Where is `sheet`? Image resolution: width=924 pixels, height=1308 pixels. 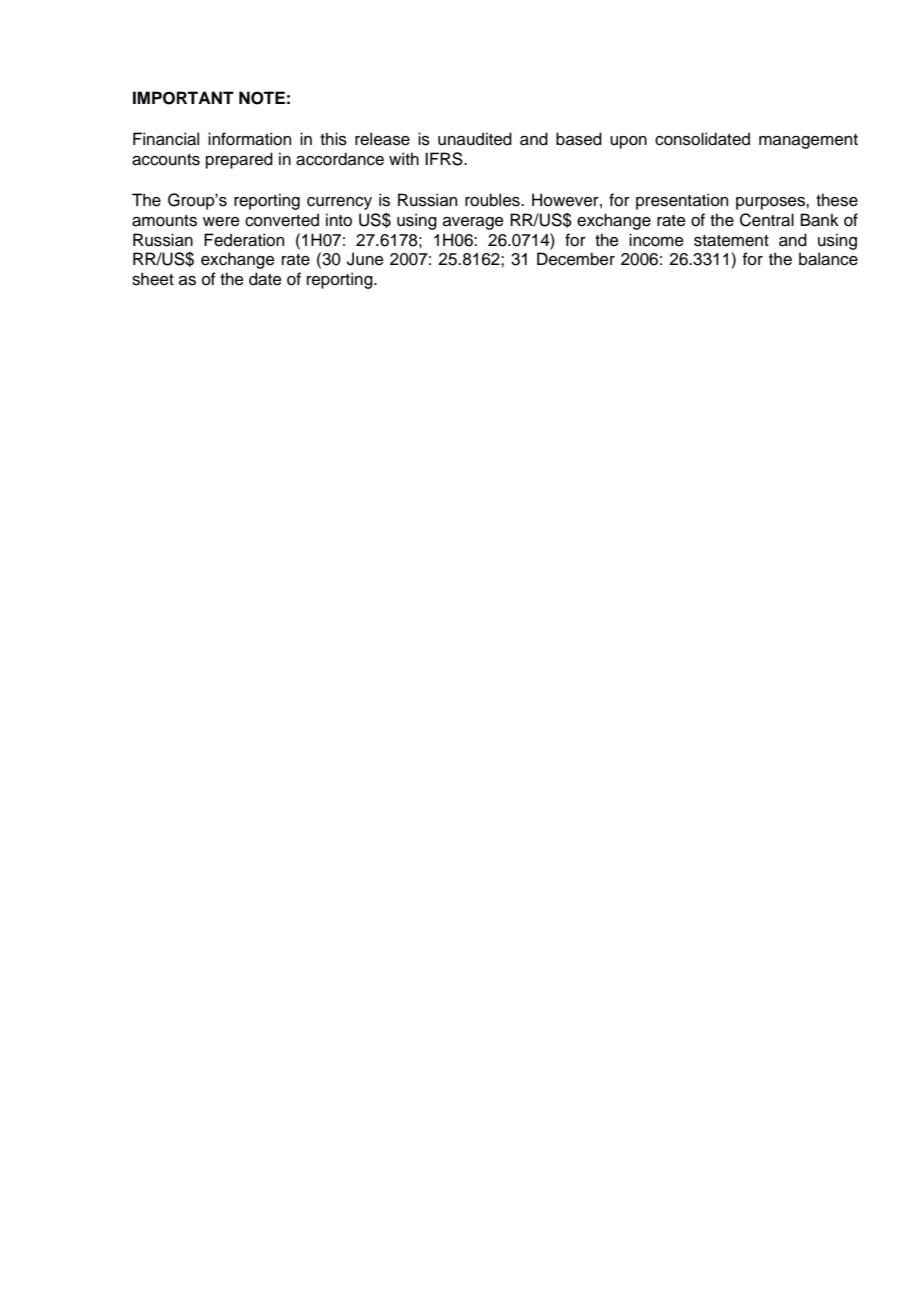
sheet is located at coordinates (153, 279).
